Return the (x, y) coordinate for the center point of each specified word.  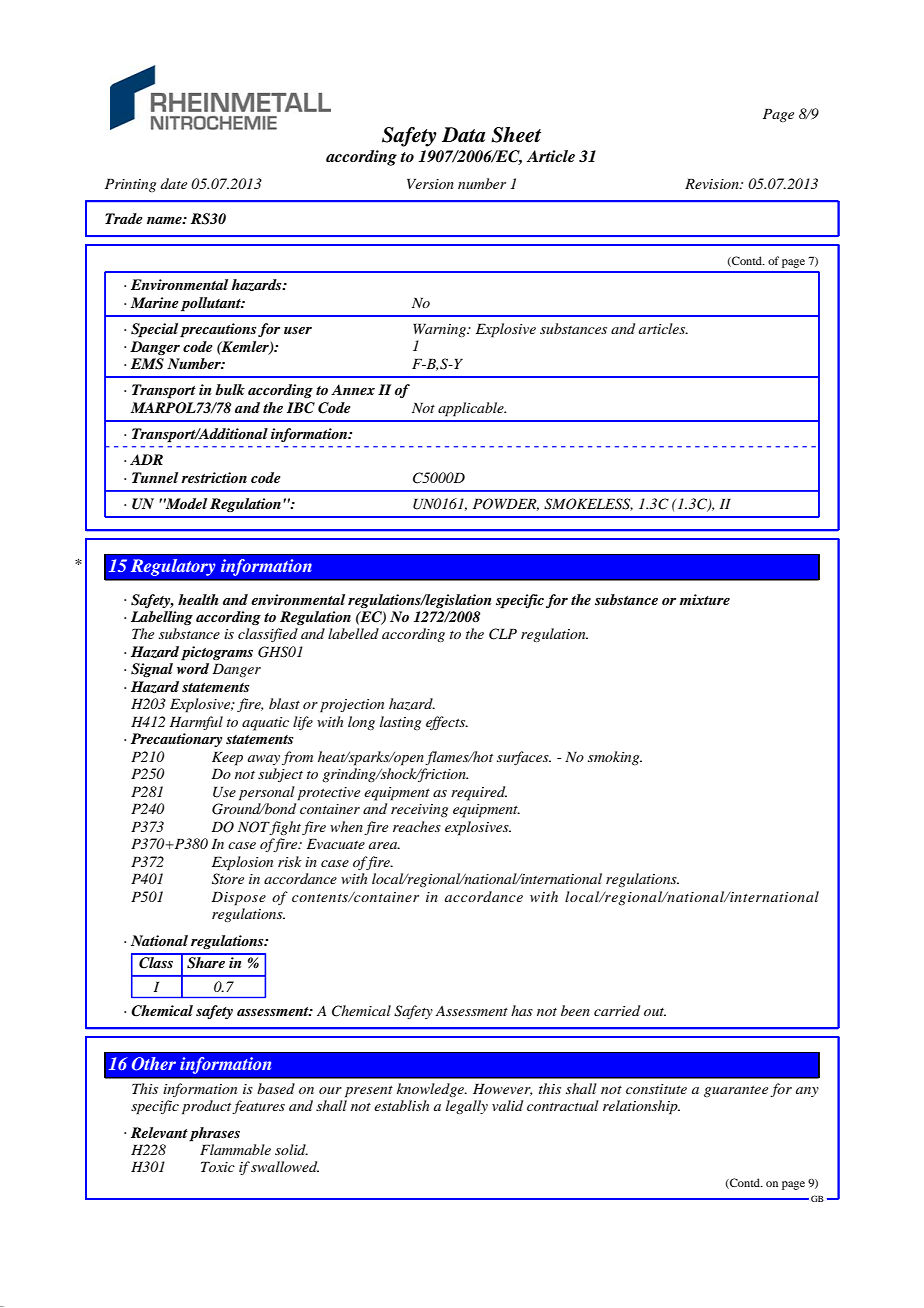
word (193, 668)
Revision (713, 183)
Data (463, 135)
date (174, 183)
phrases (214, 1134)
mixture (704, 599)
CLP (503, 634)
